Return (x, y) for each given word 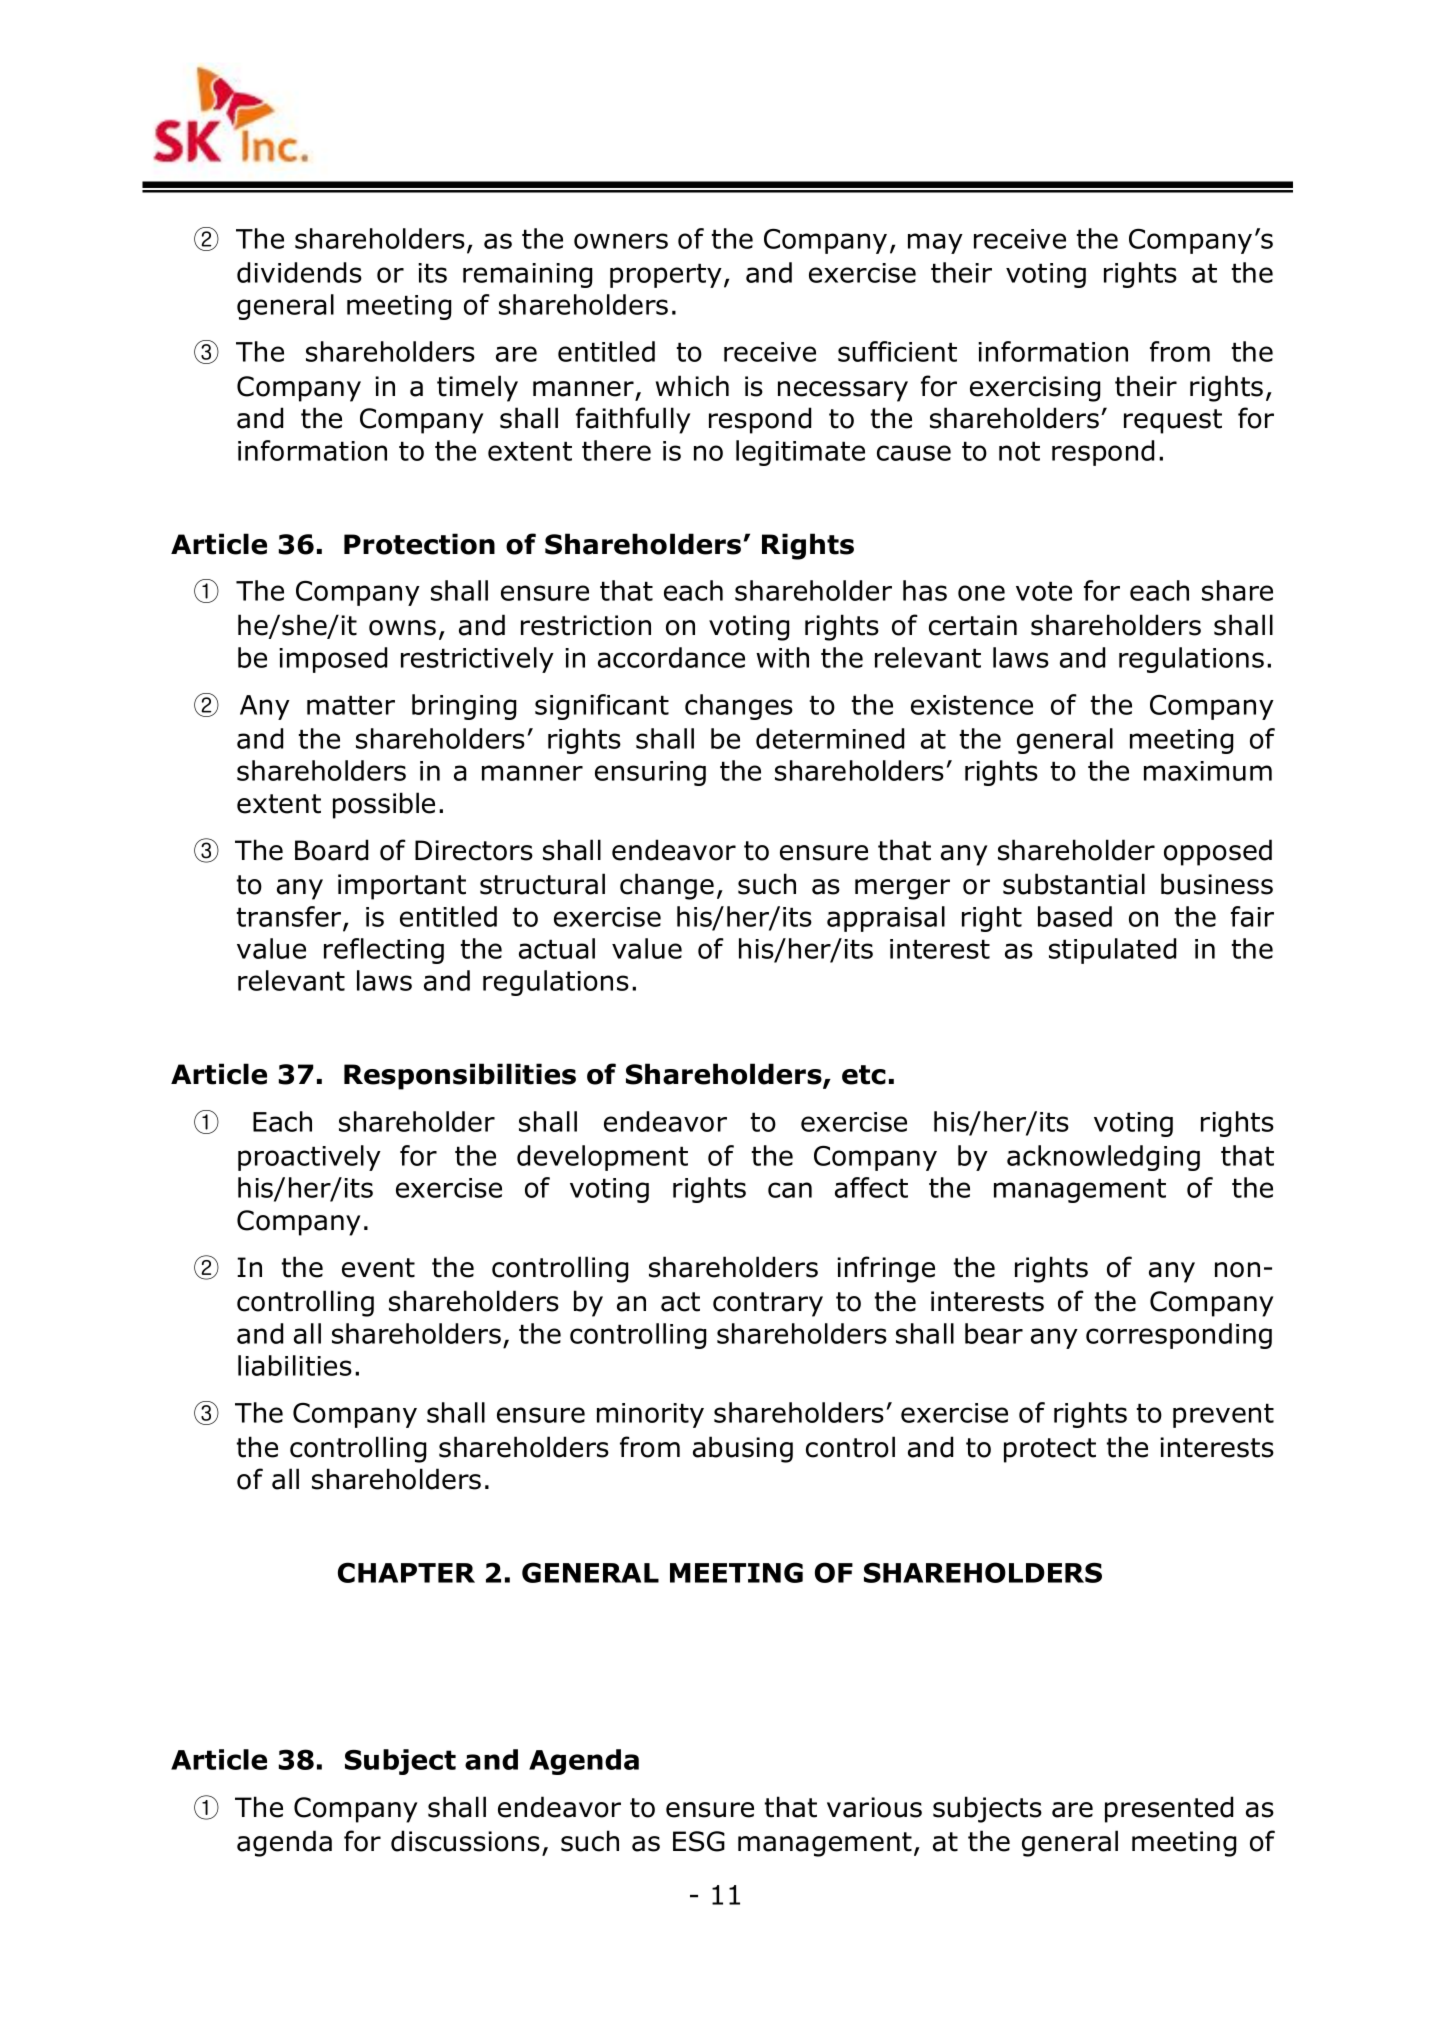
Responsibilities (460, 1076)
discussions (465, 1841)
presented (1169, 1809)
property (666, 275)
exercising (1035, 389)
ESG (699, 1841)
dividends (299, 272)
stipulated (1112, 951)
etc (864, 1075)
